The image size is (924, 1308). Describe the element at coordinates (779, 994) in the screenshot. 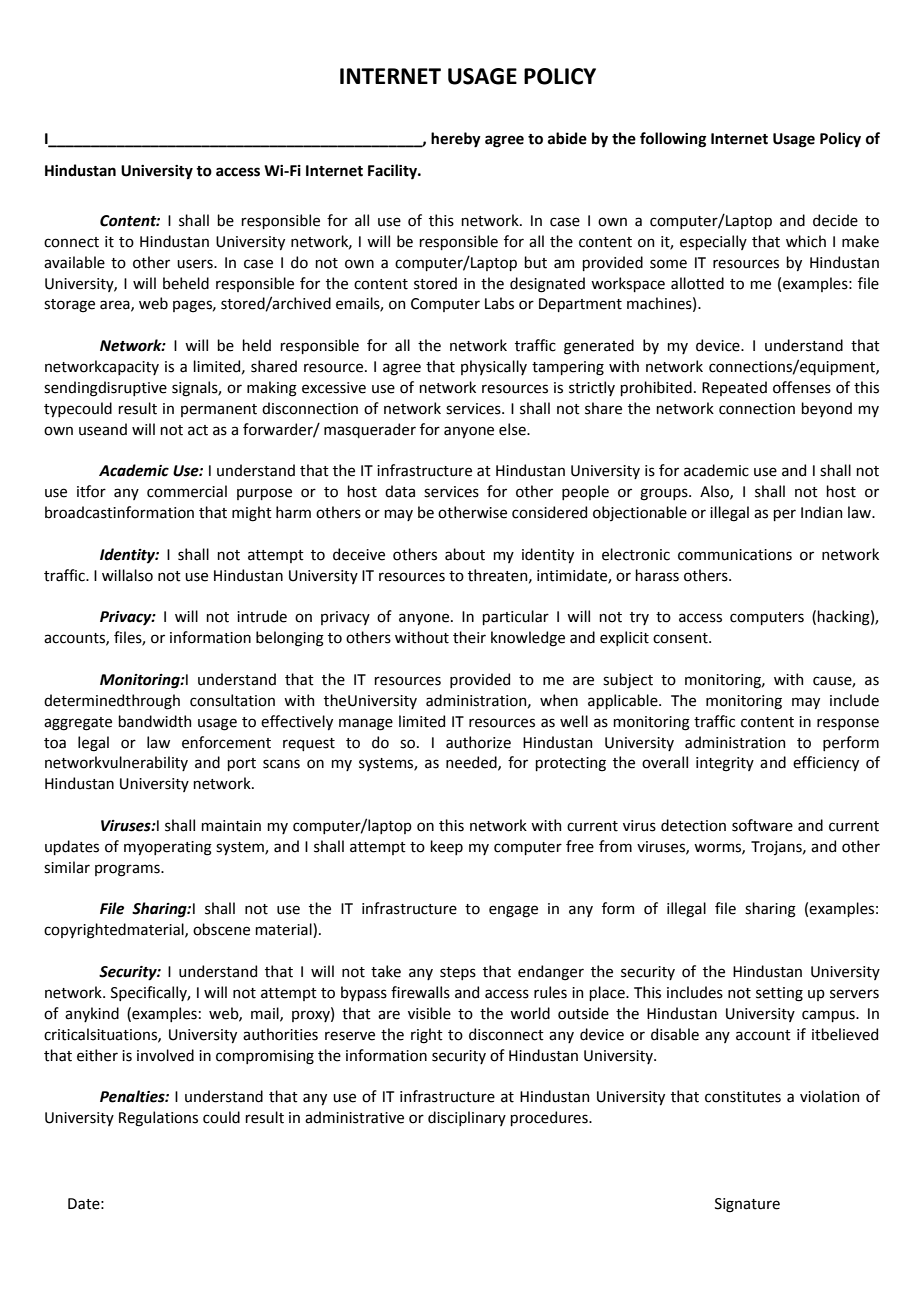

I see `setting` at that location.
